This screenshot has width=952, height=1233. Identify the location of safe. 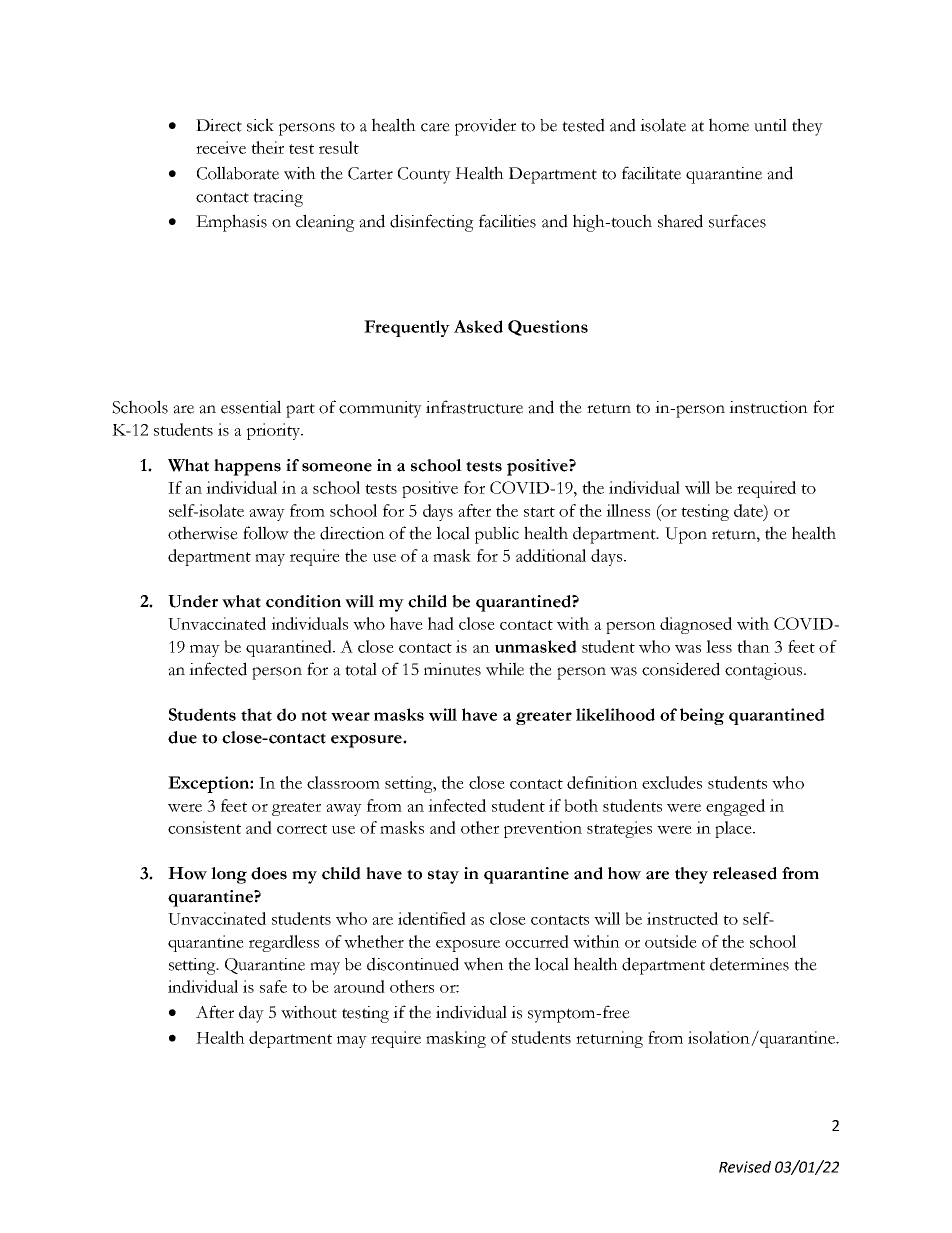
(273, 986).
